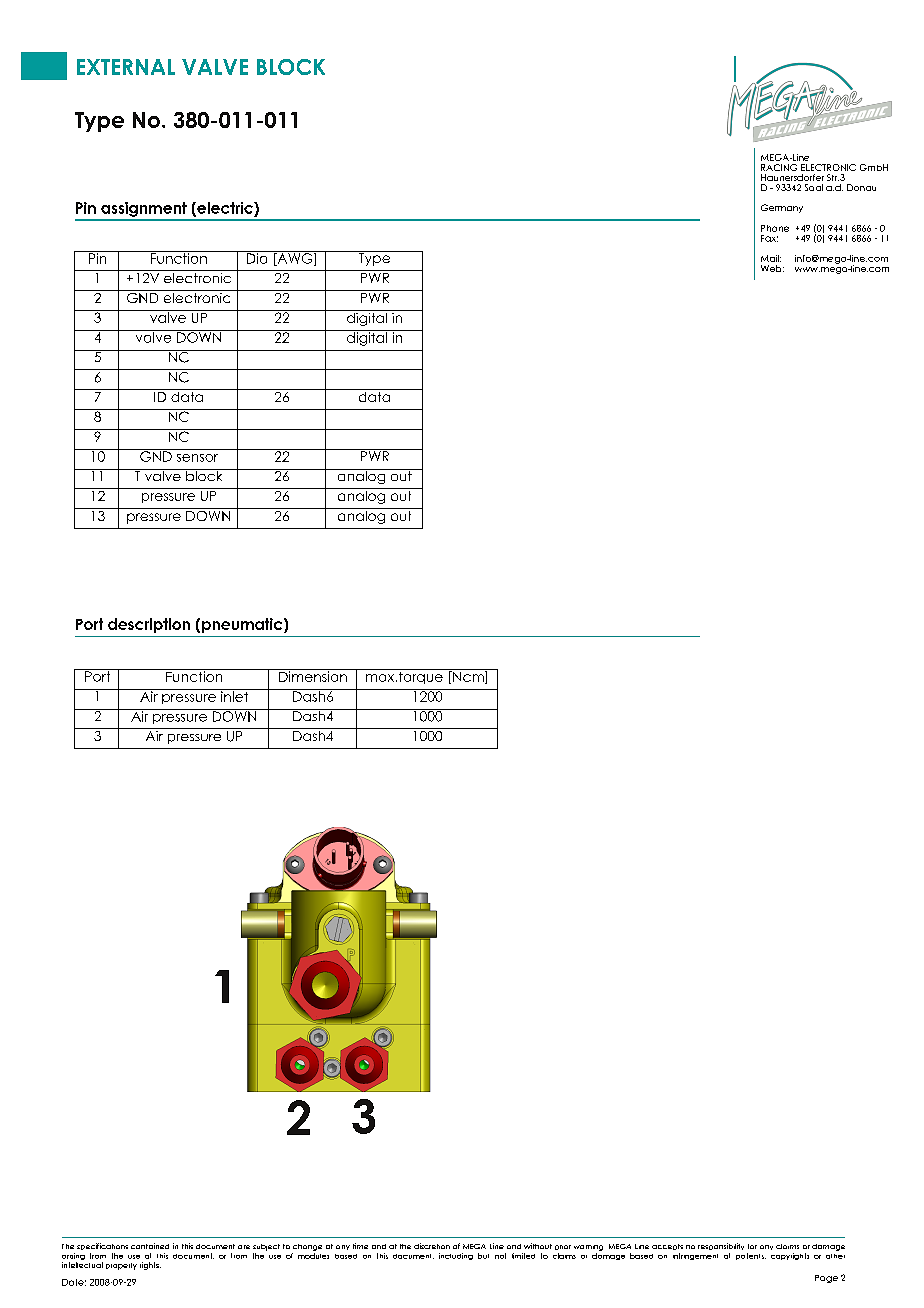  I want to click on contained, so click(150, 1246).
